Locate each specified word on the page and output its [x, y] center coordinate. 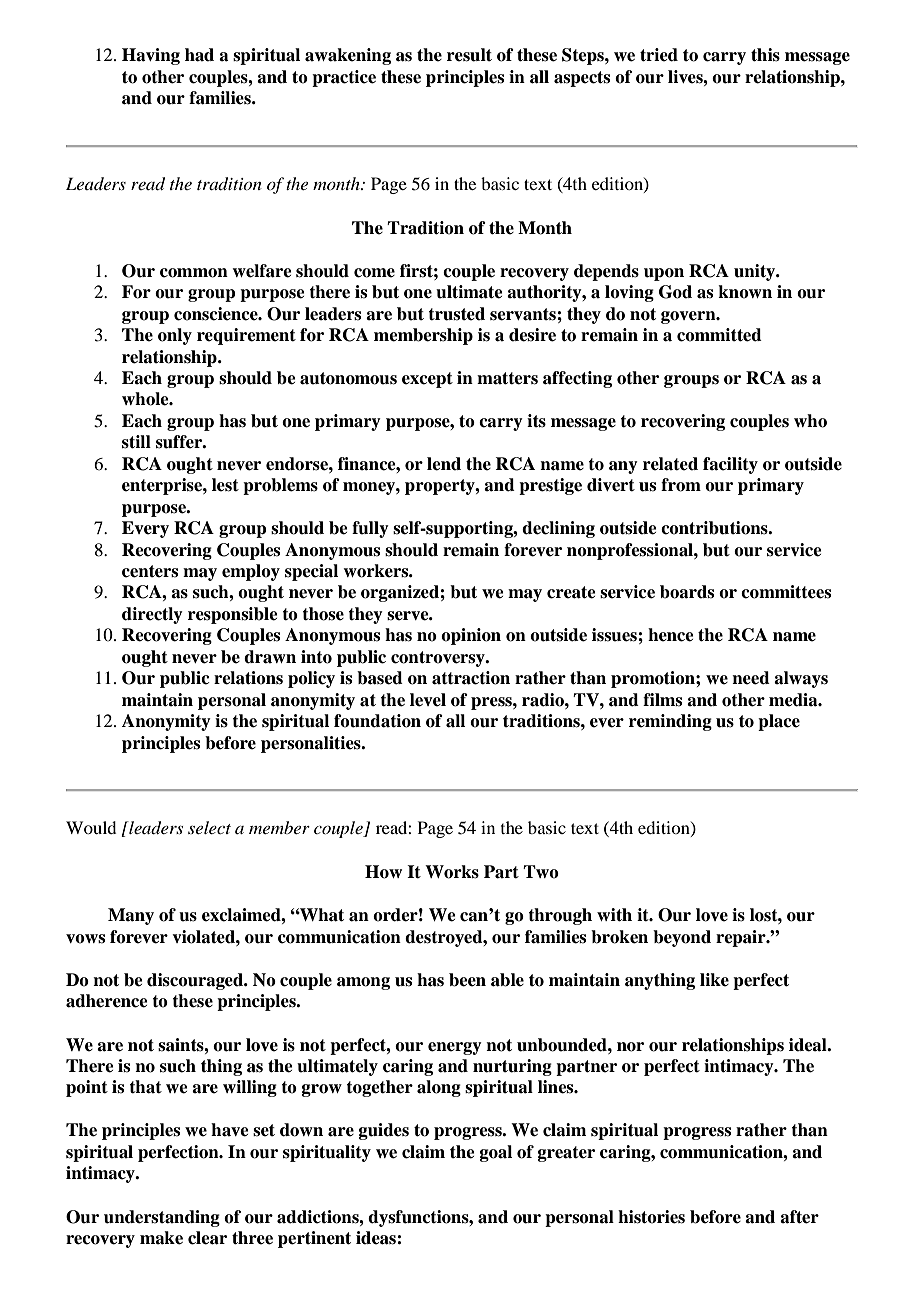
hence [671, 635]
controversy [439, 659]
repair [742, 938]
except [427, 380]
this [765, 55]
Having [151, 56]
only [175, 336]
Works [452, 872]
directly [152, 615]
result [469, 55]
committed [719, 335]
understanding [162, 1218]
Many [131, 916]
